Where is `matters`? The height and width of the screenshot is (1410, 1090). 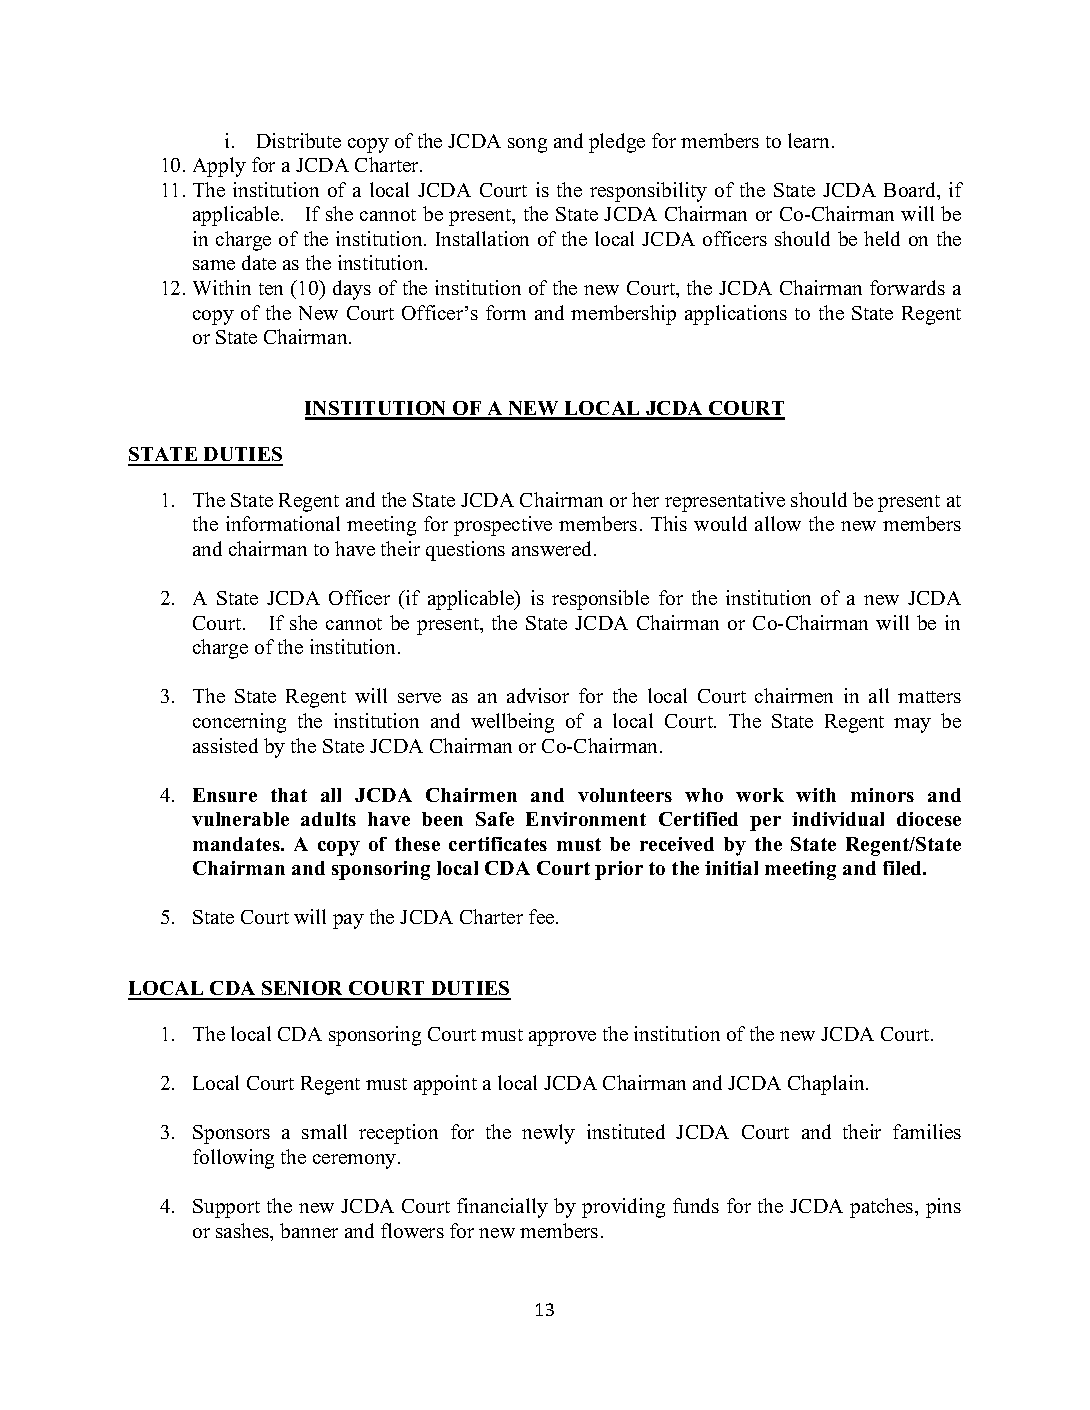
matters is located at coordinates (929, 697).
